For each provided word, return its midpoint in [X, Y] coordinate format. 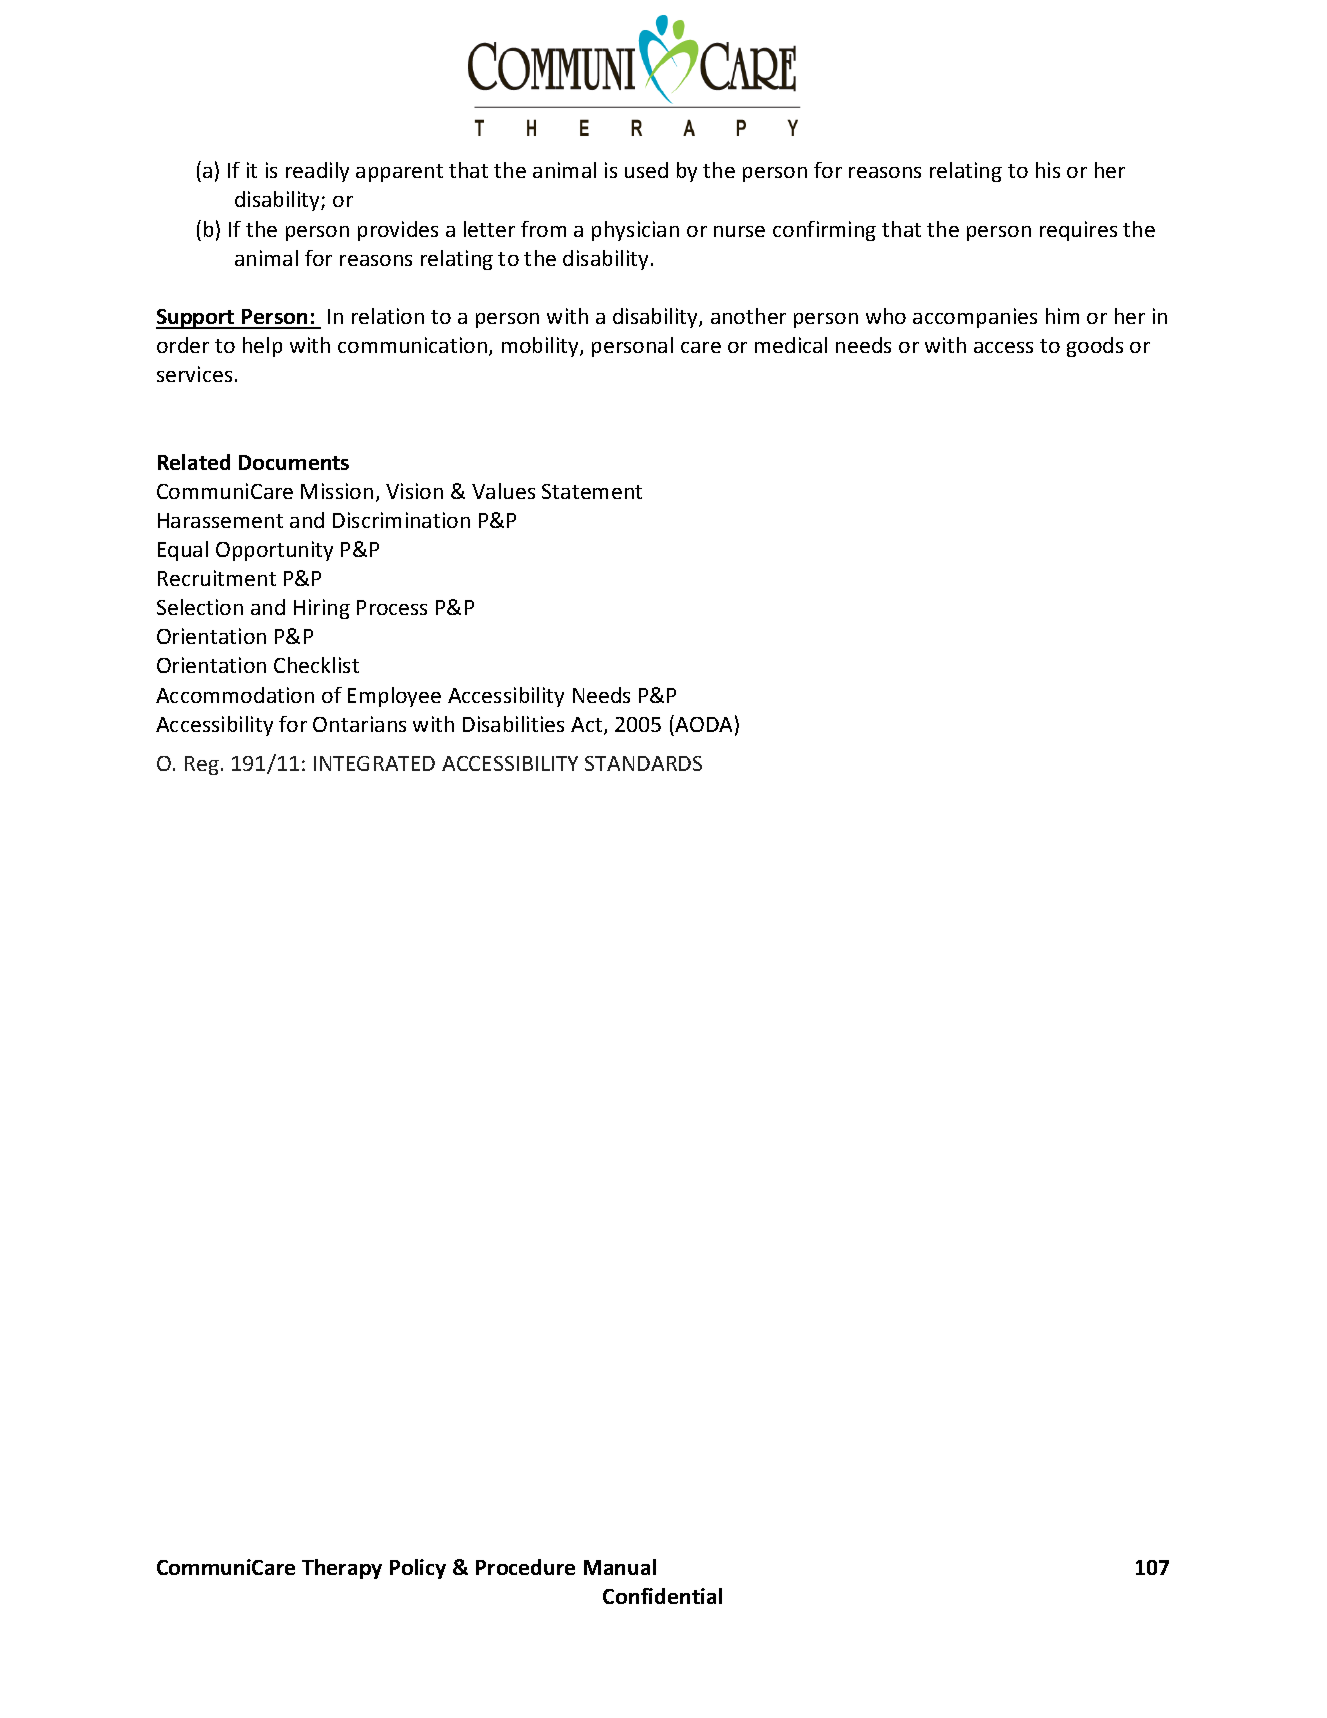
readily [317, 172]
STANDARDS [643, 763]
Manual [620, 1567]
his [1048, 170]
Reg [202, 765]
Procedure [525, 1567]
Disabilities [513, 724]
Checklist [316, 665]
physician [635, 231]
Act [588, 726]
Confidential [662, 1596]
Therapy [342, 1569]
